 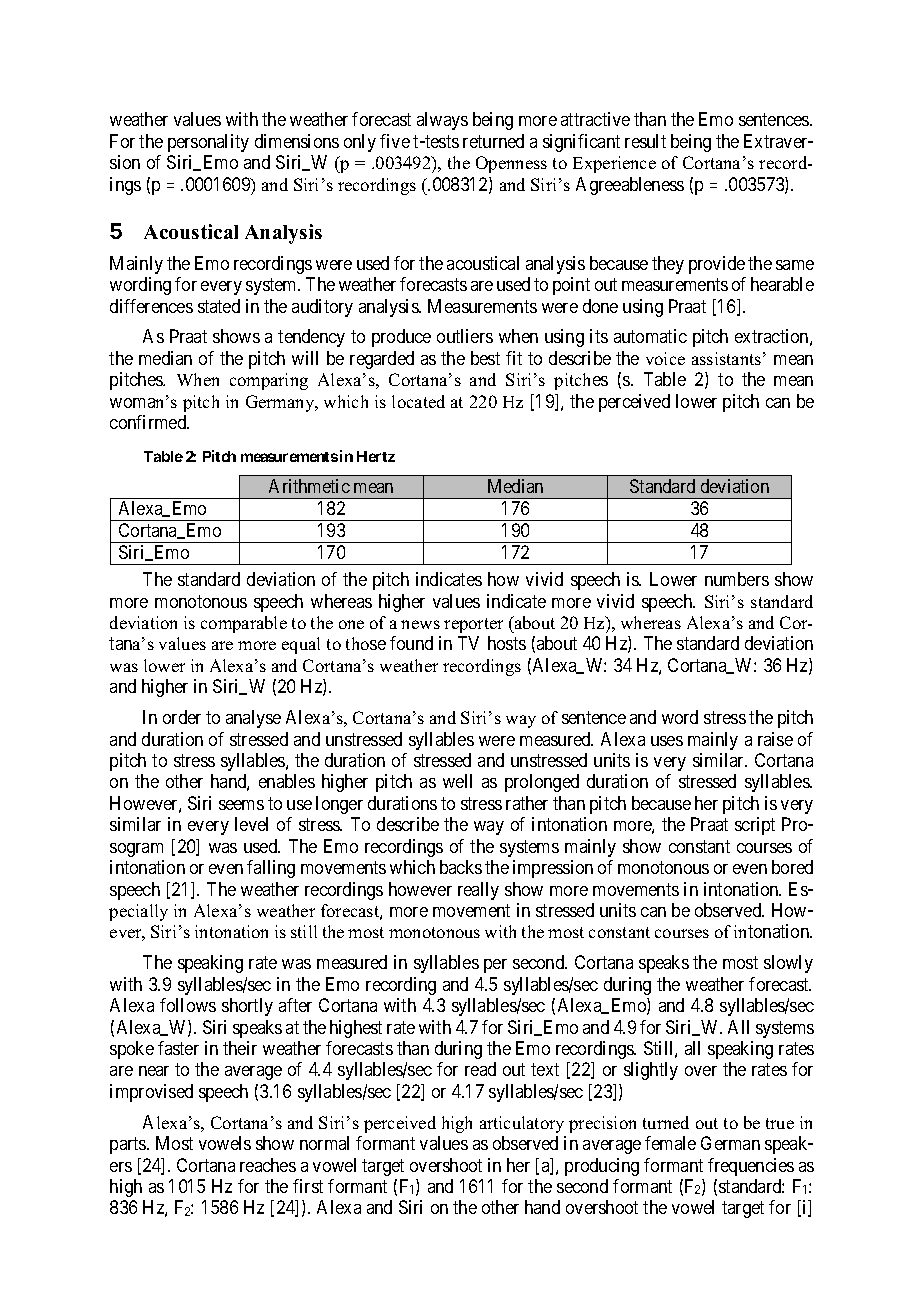 What do you see at coordinates (473, 625) in the page?
I see `reporter` at bounding box center [473, 625].
